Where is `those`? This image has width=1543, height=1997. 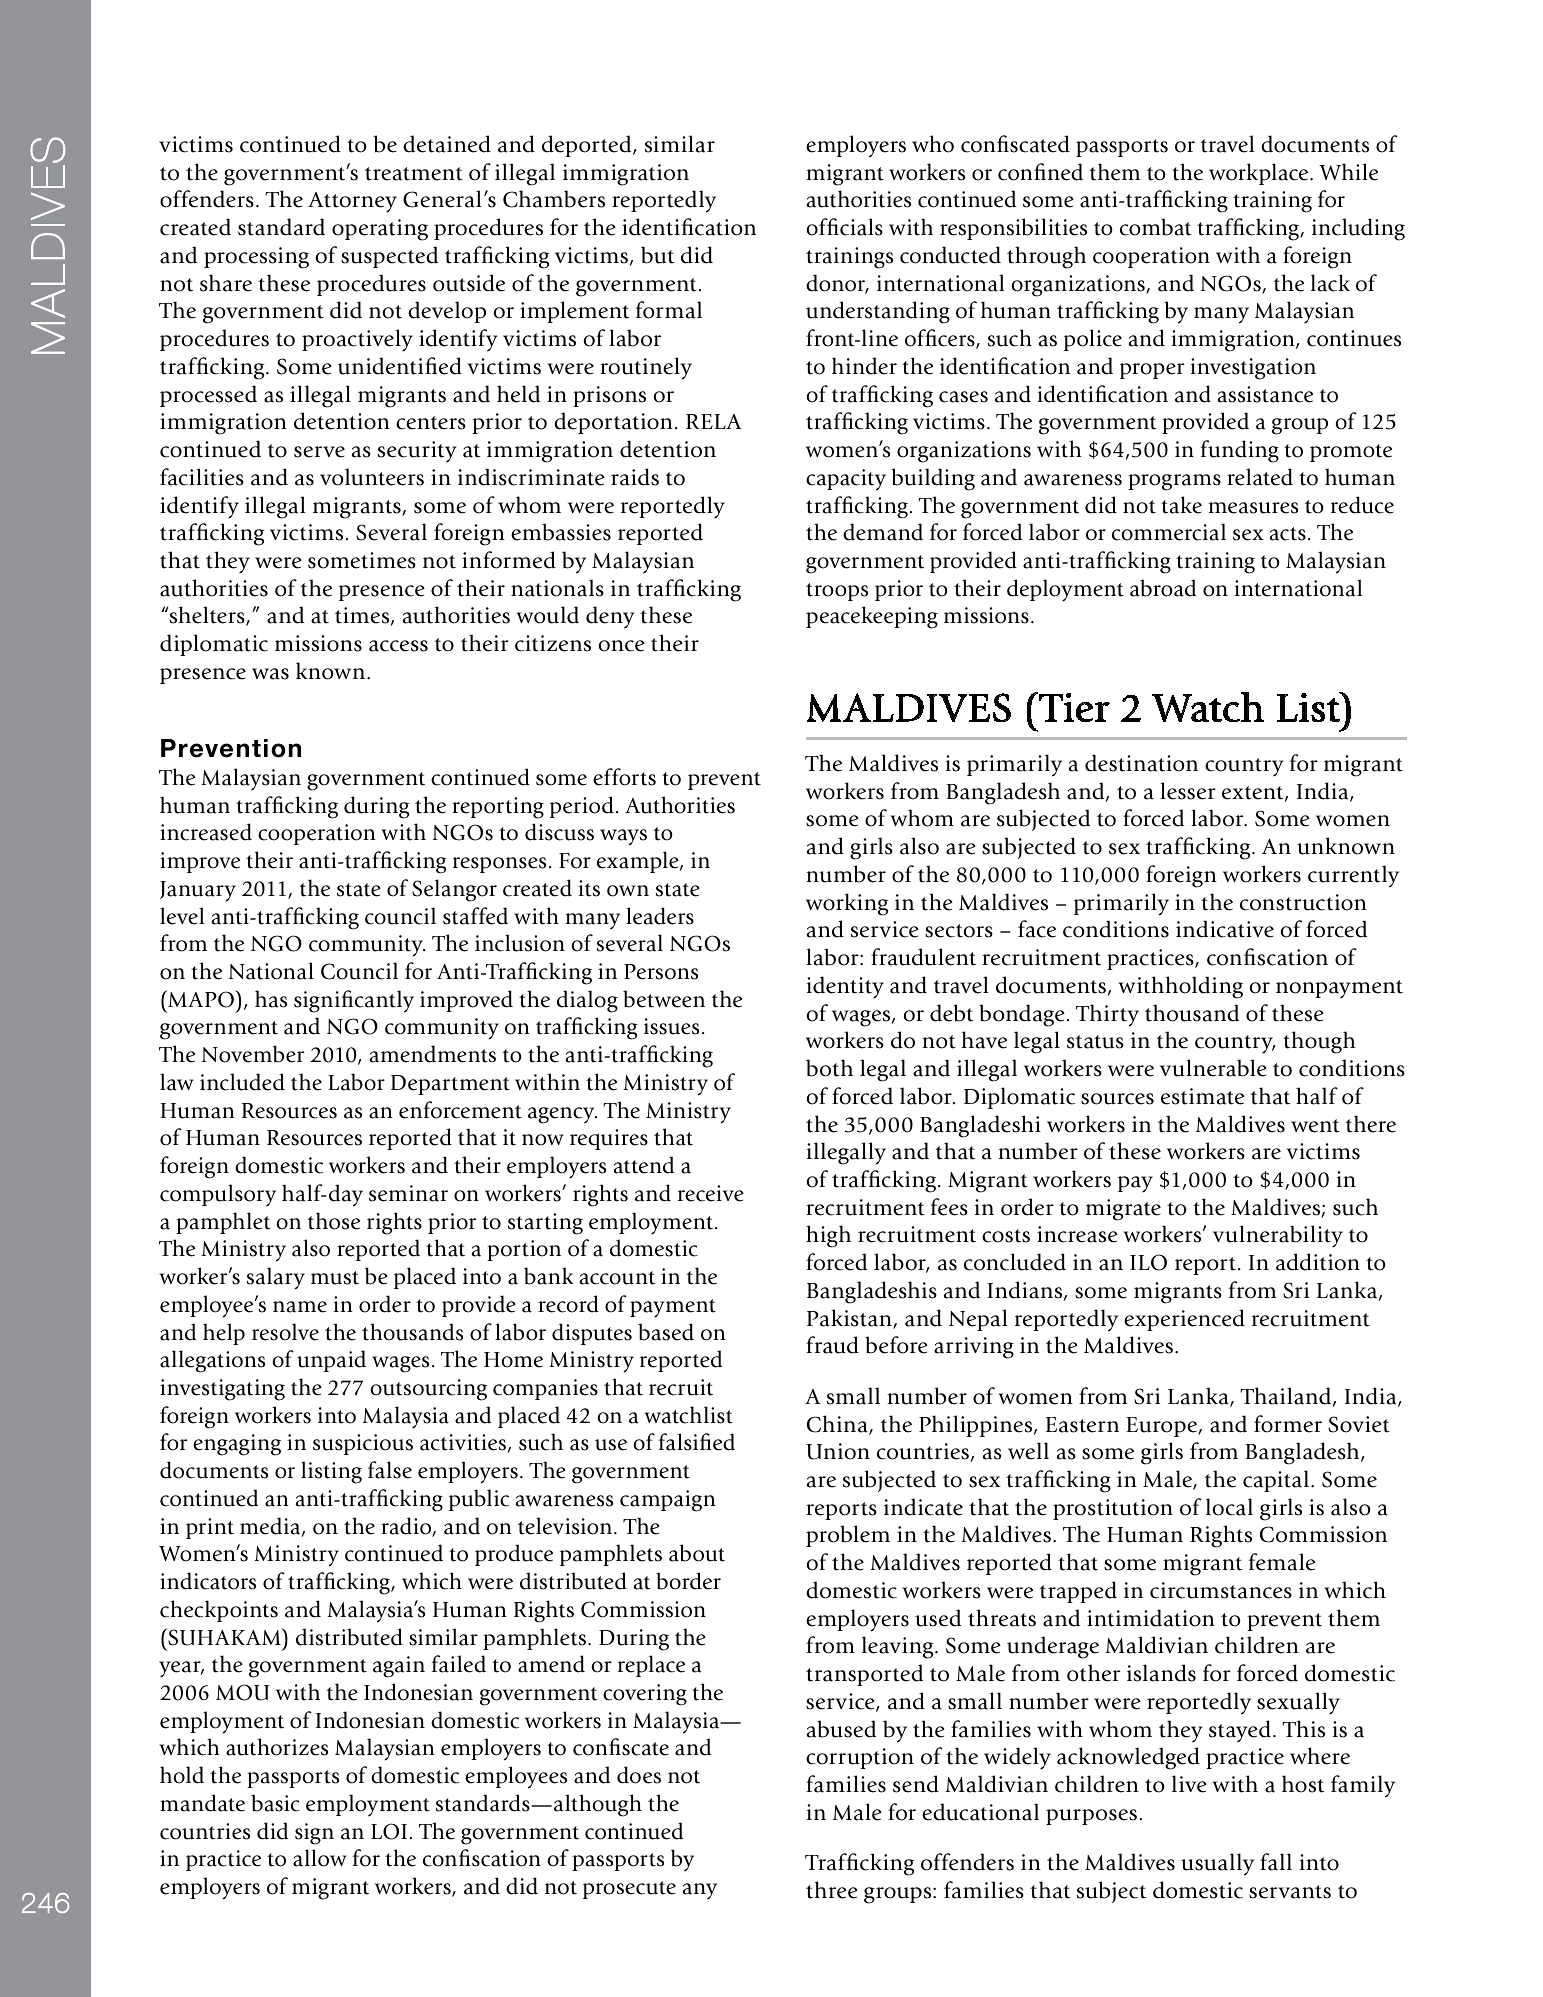 those is located at coordinates (334, 1221).
